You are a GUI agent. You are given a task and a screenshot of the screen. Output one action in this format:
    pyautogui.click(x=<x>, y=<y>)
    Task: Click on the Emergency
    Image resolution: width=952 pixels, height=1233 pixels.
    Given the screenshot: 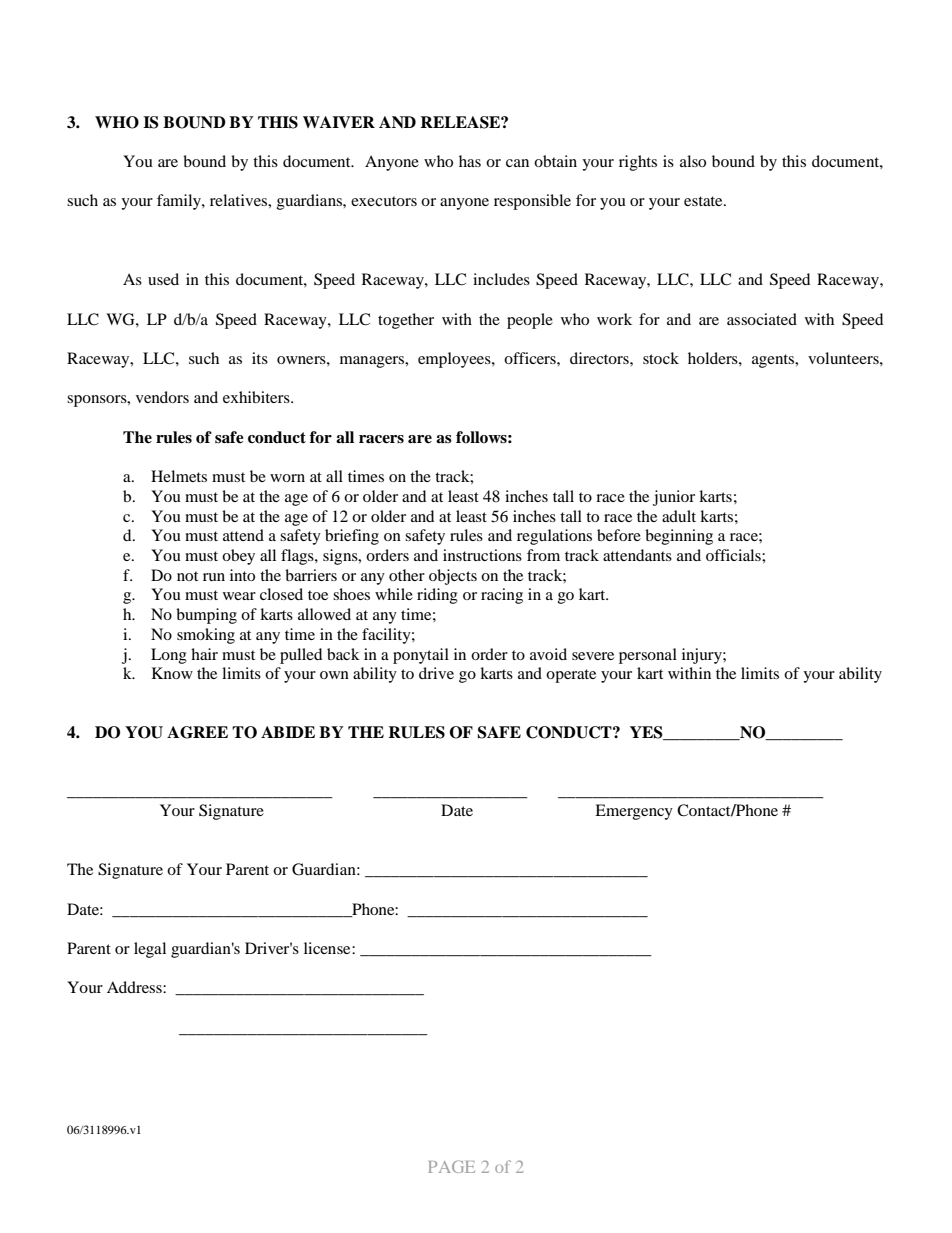 What is the action you would take?
    pyautogui.click(x=634, y=812)
